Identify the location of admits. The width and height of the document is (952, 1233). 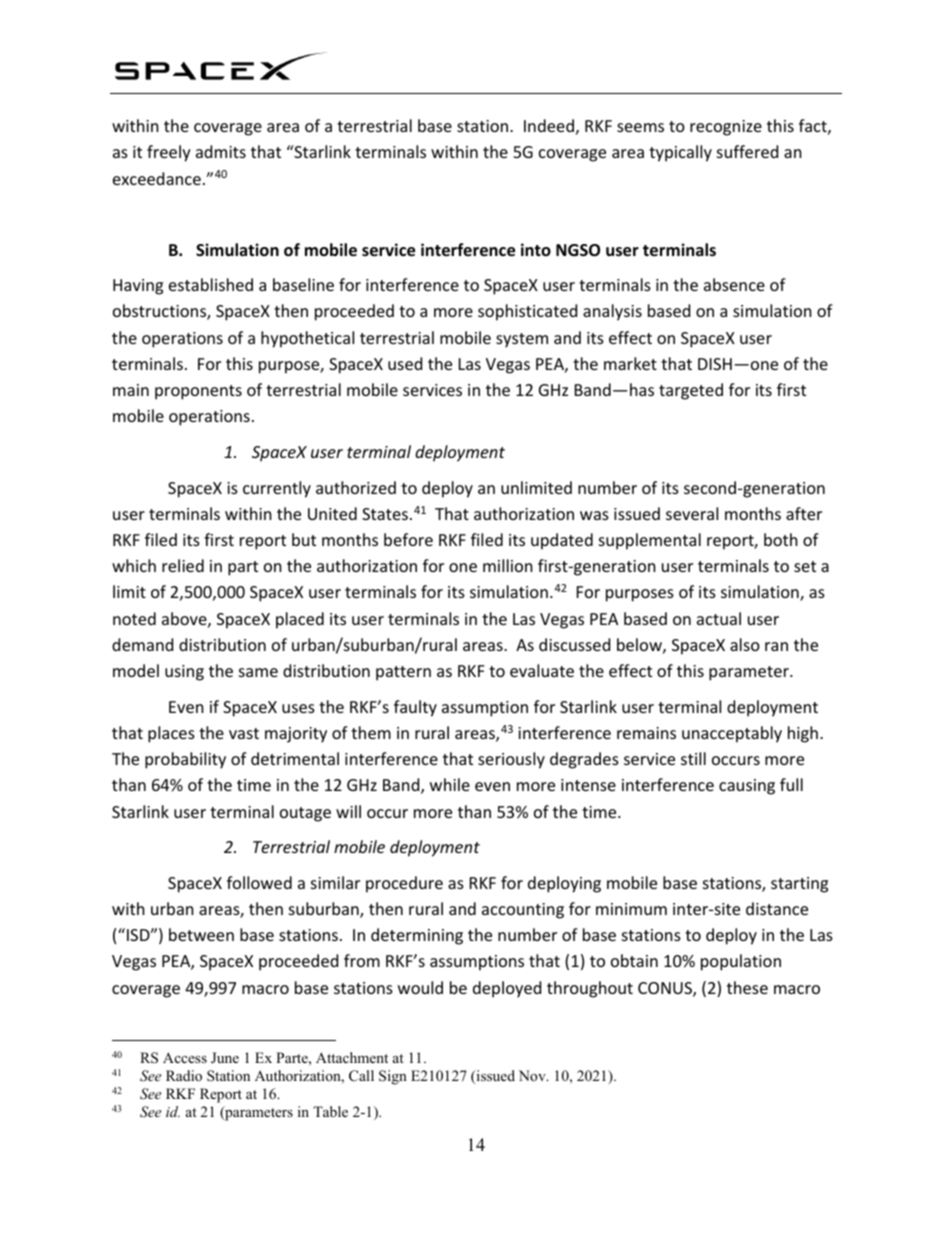
(221, 151).
